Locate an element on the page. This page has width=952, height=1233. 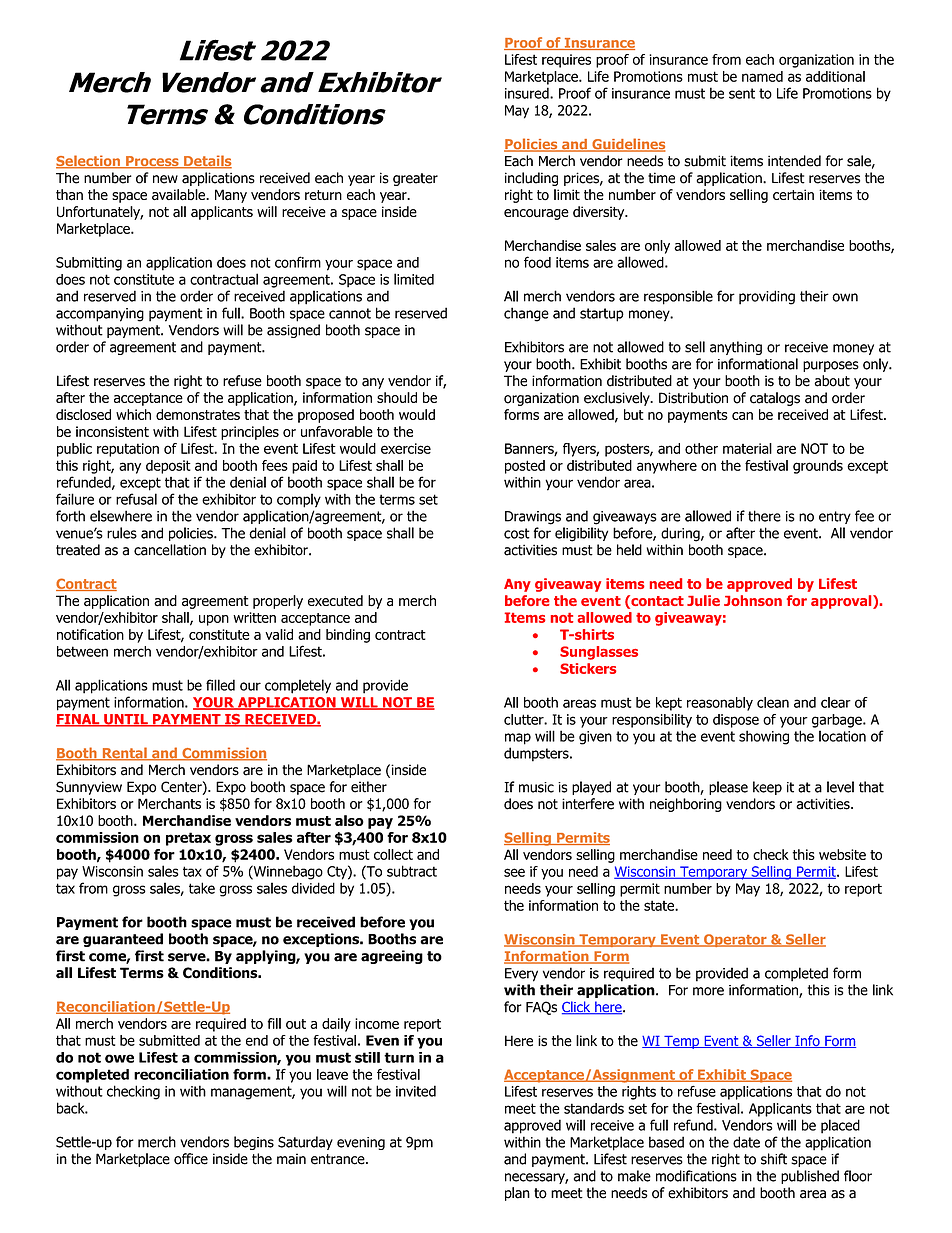
office is located at coordinates (191, 1159).
